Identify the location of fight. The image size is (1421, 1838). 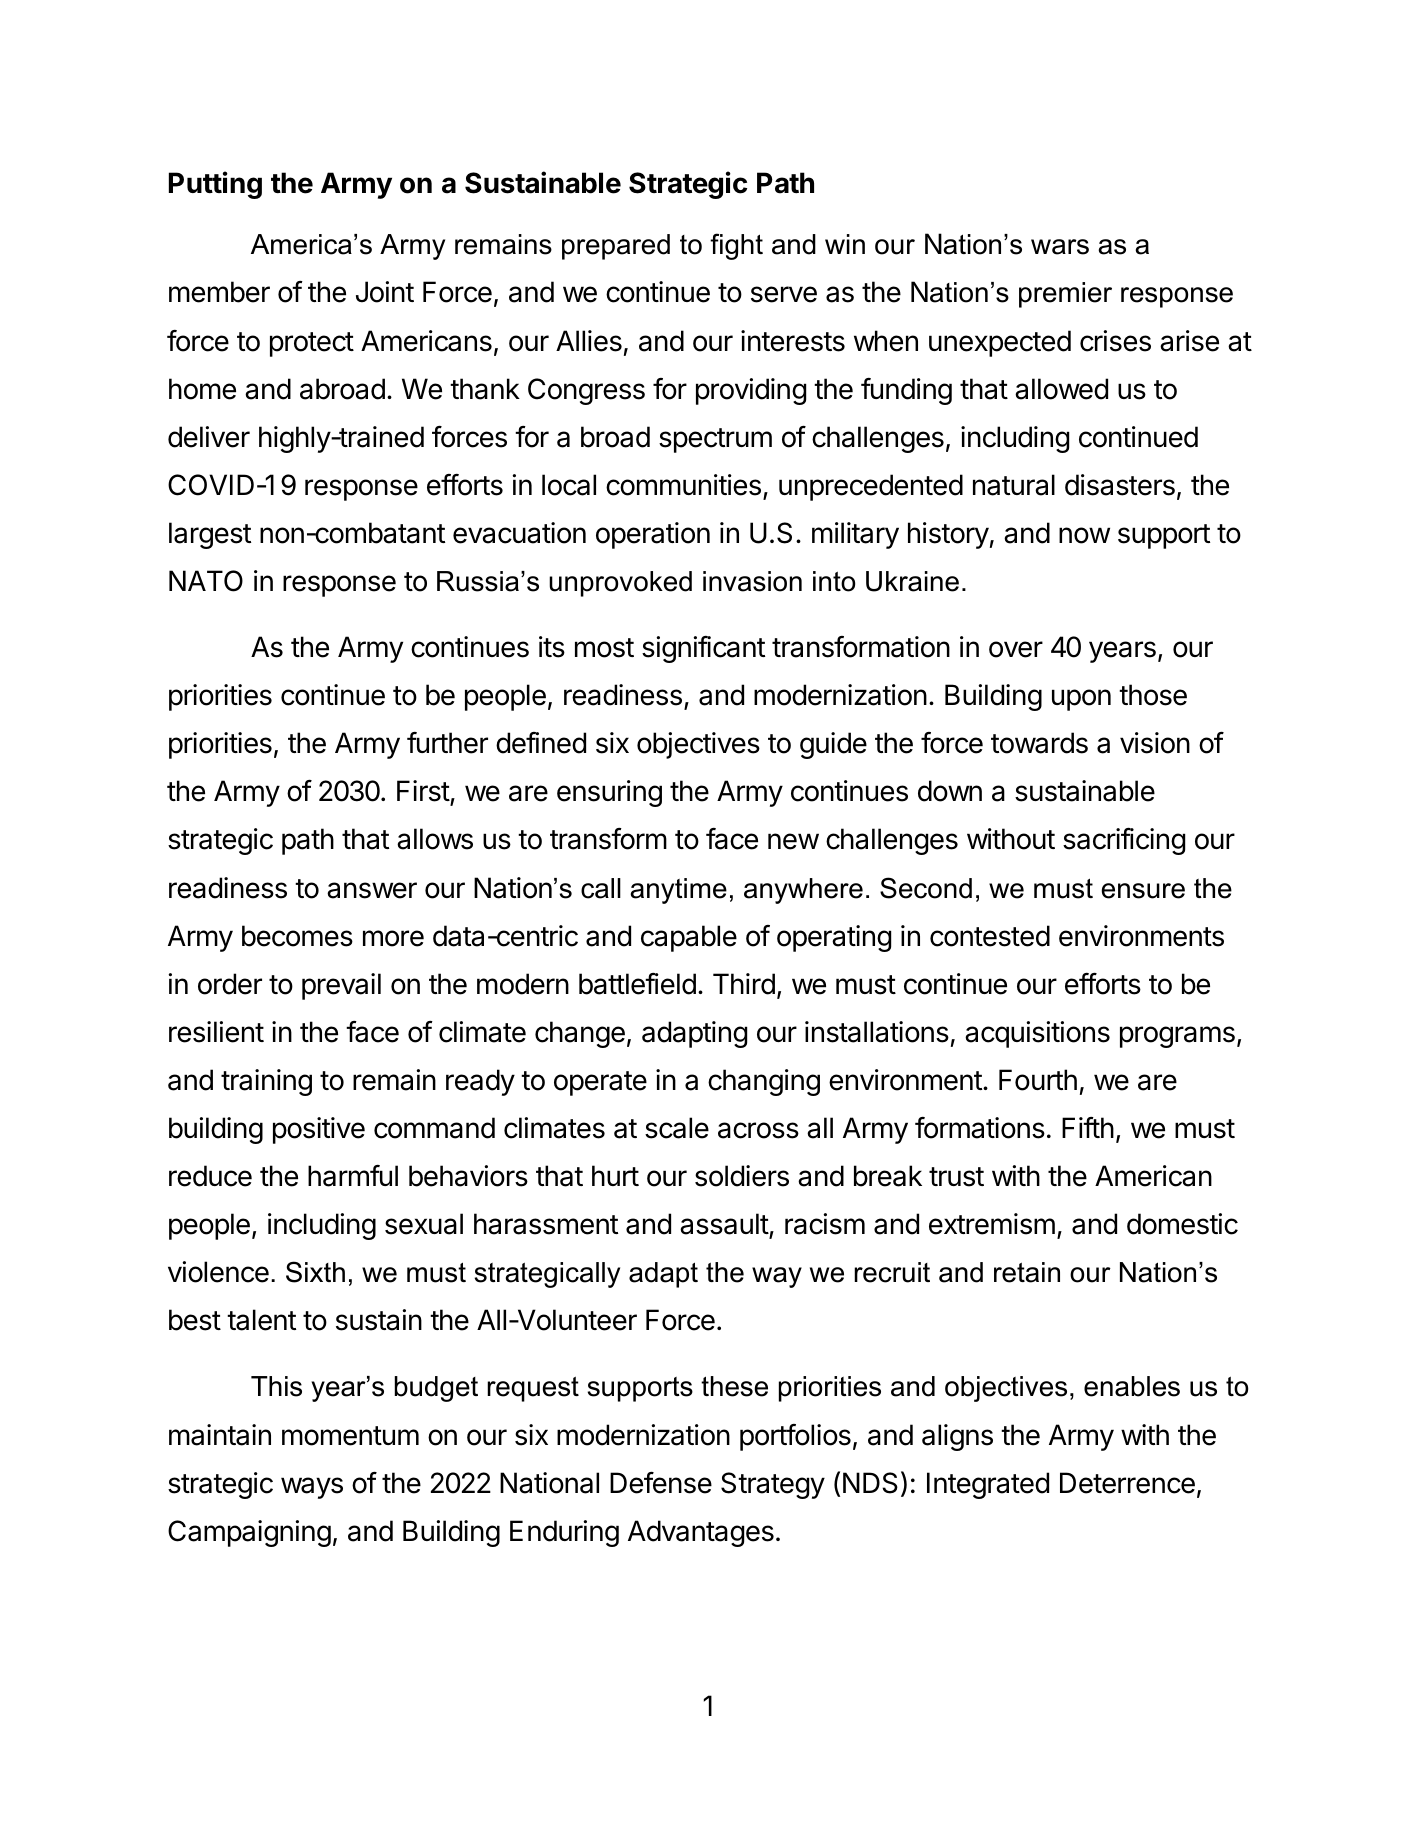
(736, 246).
